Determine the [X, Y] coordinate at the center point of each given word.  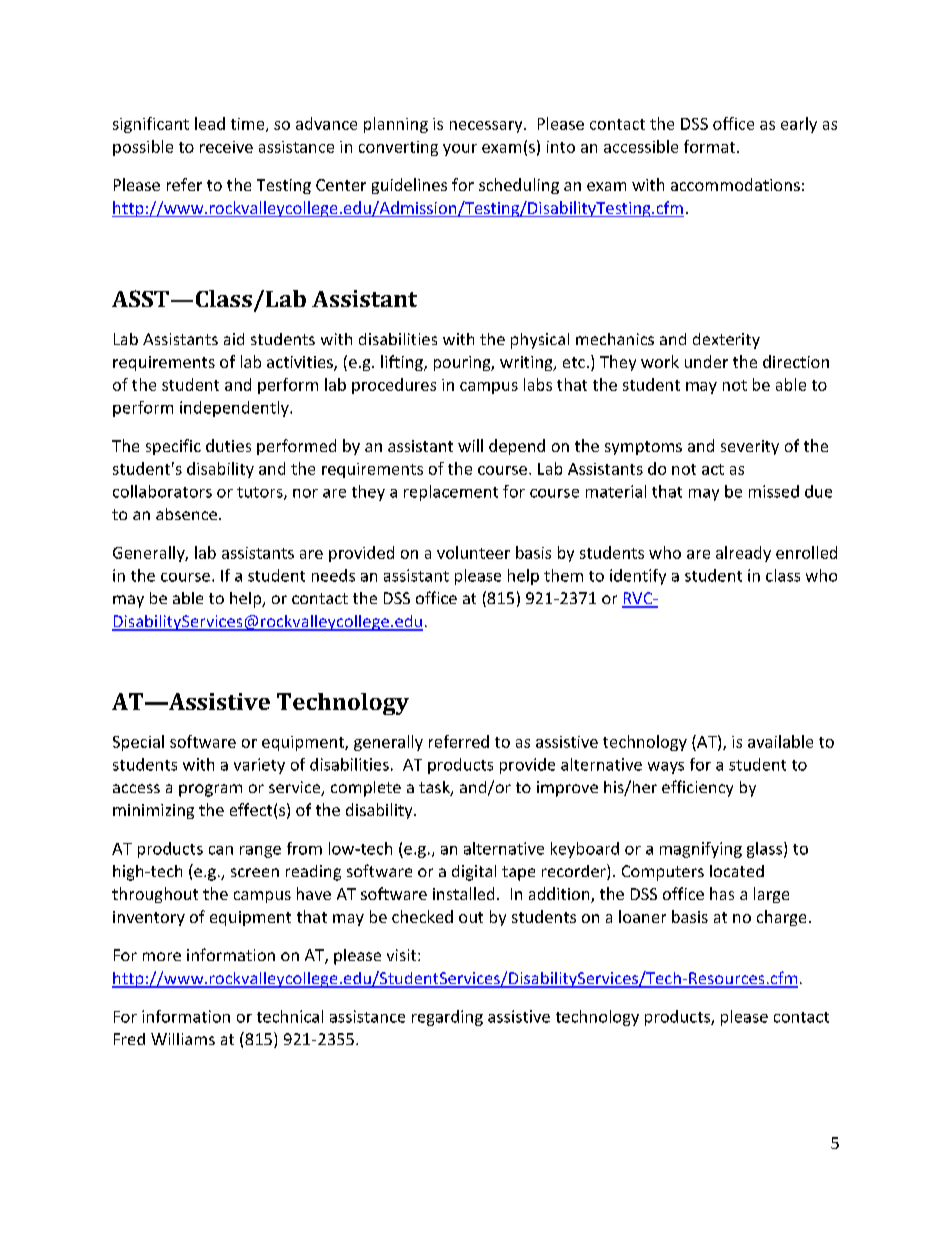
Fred [129, 1039]
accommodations [735, 184]
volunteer [473, 552]
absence [186, 514]
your [460, 150]
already [743, 554]
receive [226, 147]
